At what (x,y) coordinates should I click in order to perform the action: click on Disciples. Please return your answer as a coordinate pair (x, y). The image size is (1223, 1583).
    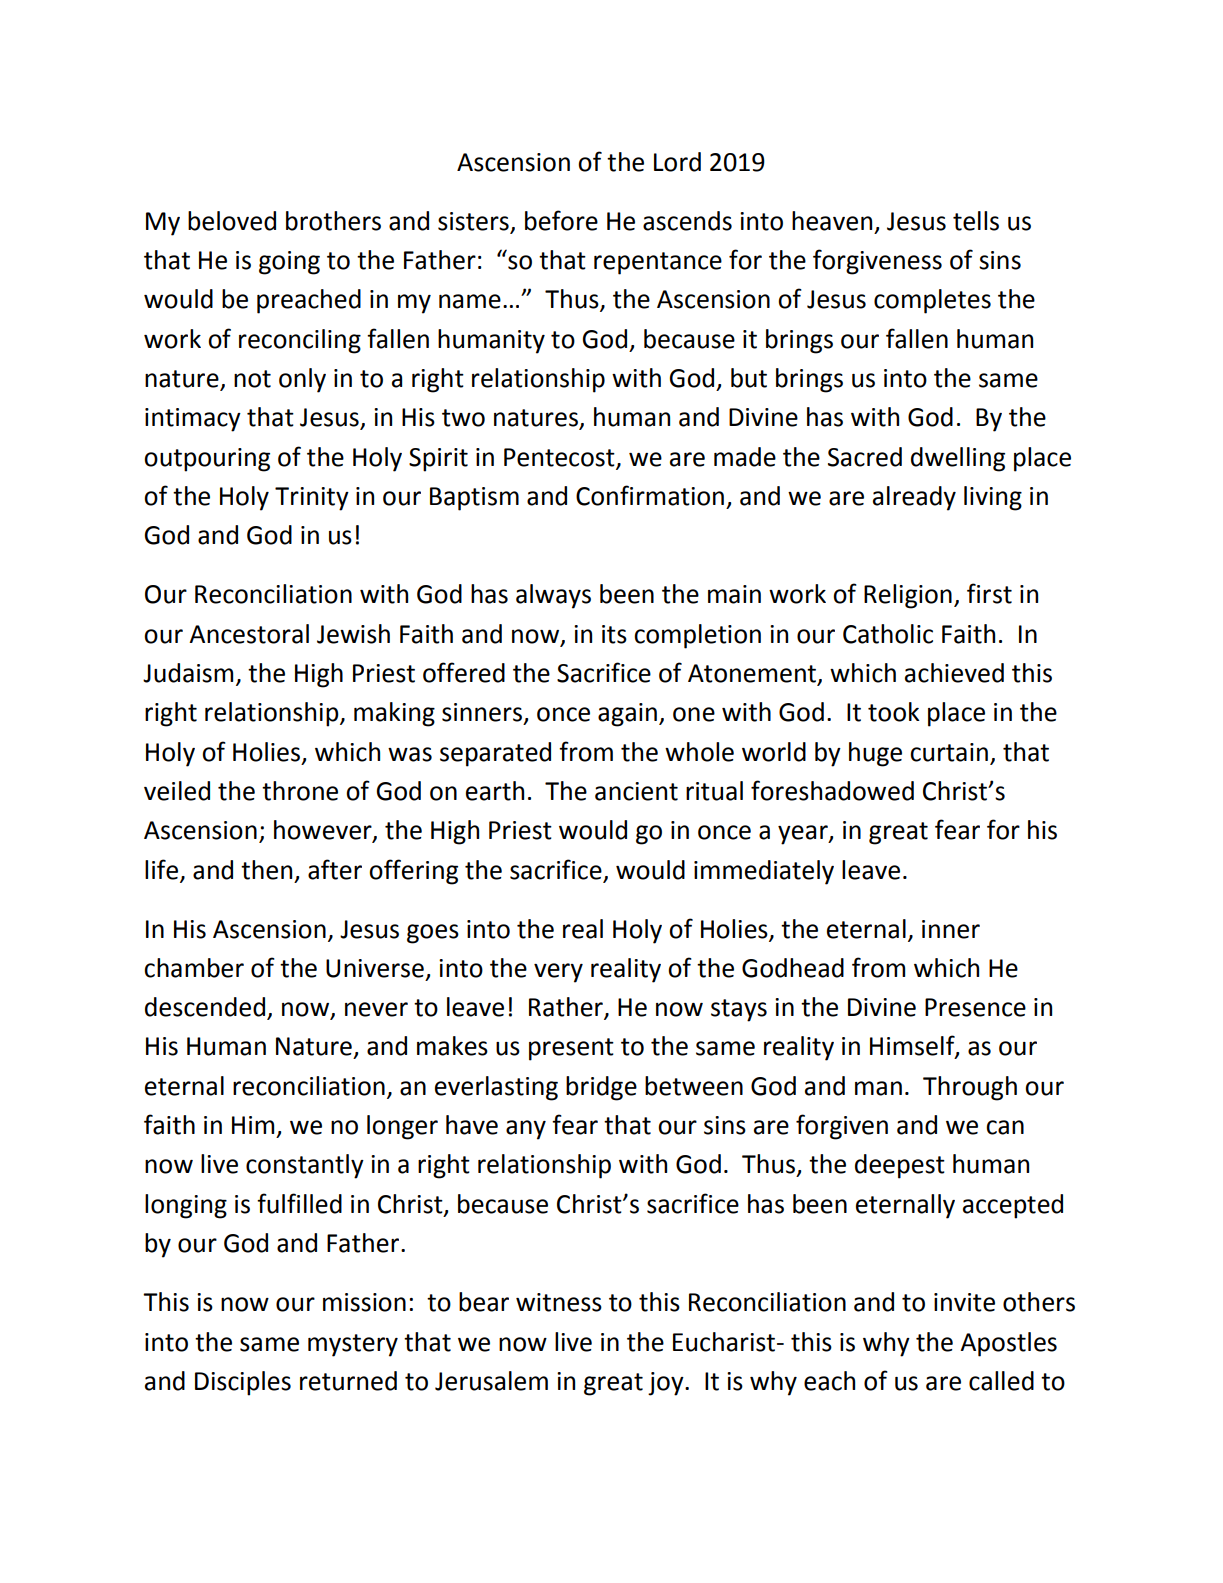
    Looking at the image, I should click on (243, 1383).
